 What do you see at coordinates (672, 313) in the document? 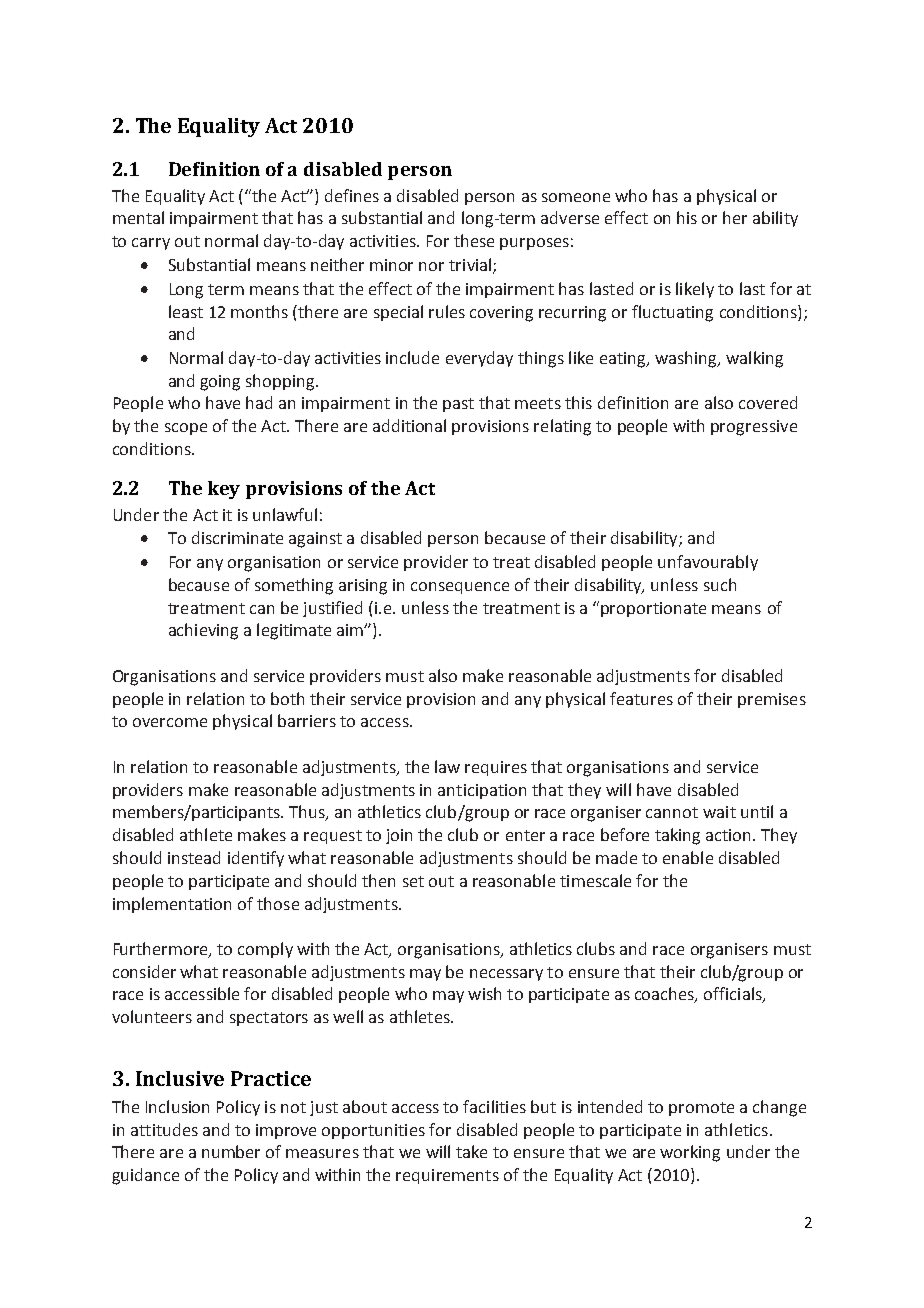
I see `fluctuating` at bounding box center [672, 313].
